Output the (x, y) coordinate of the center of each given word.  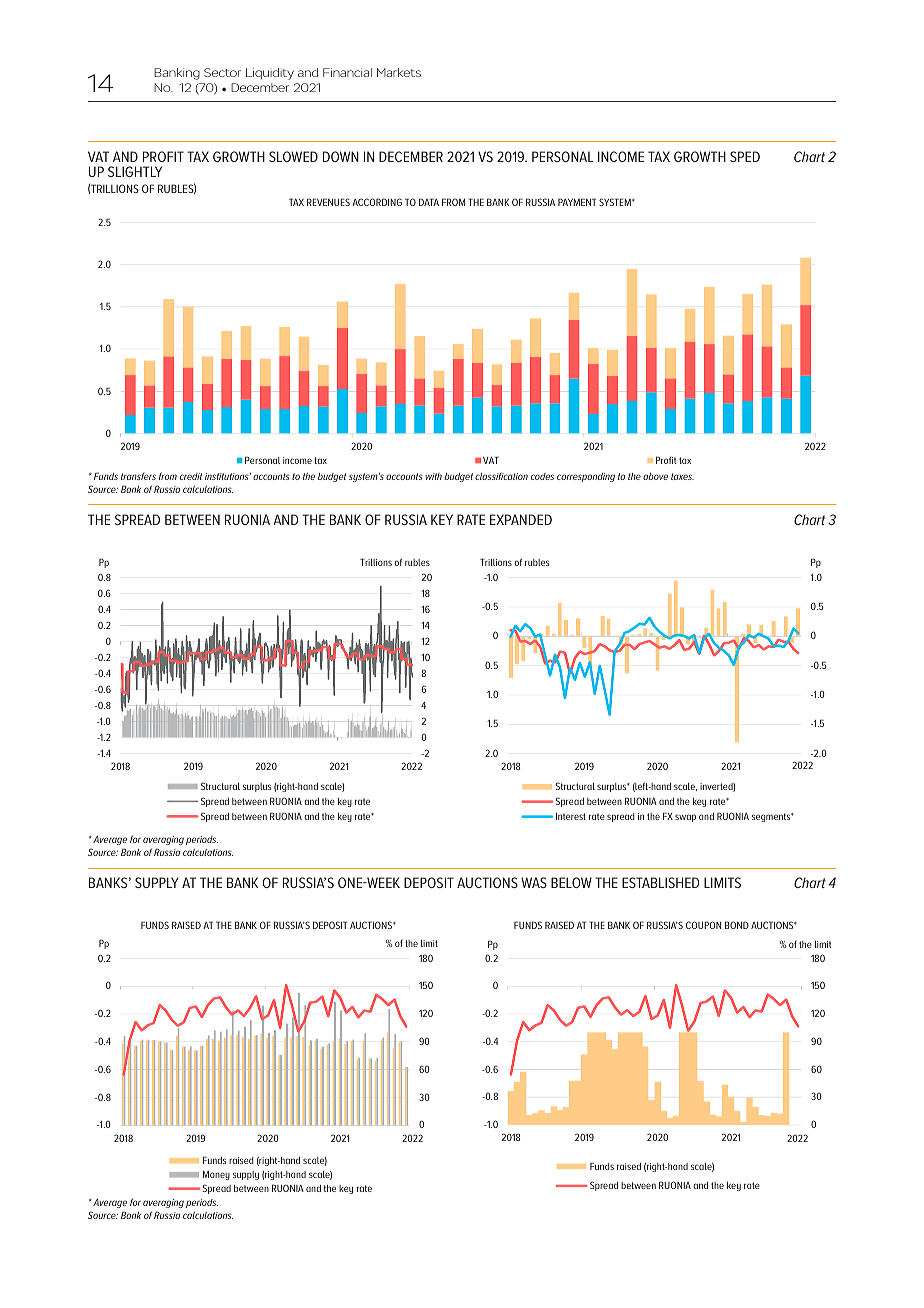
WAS (534, 882)
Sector (222, 72)
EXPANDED (521, 519)
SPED (745, 156)
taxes (682, 476)
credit (191, 476)
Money (216, 1175)
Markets (399, 72)
